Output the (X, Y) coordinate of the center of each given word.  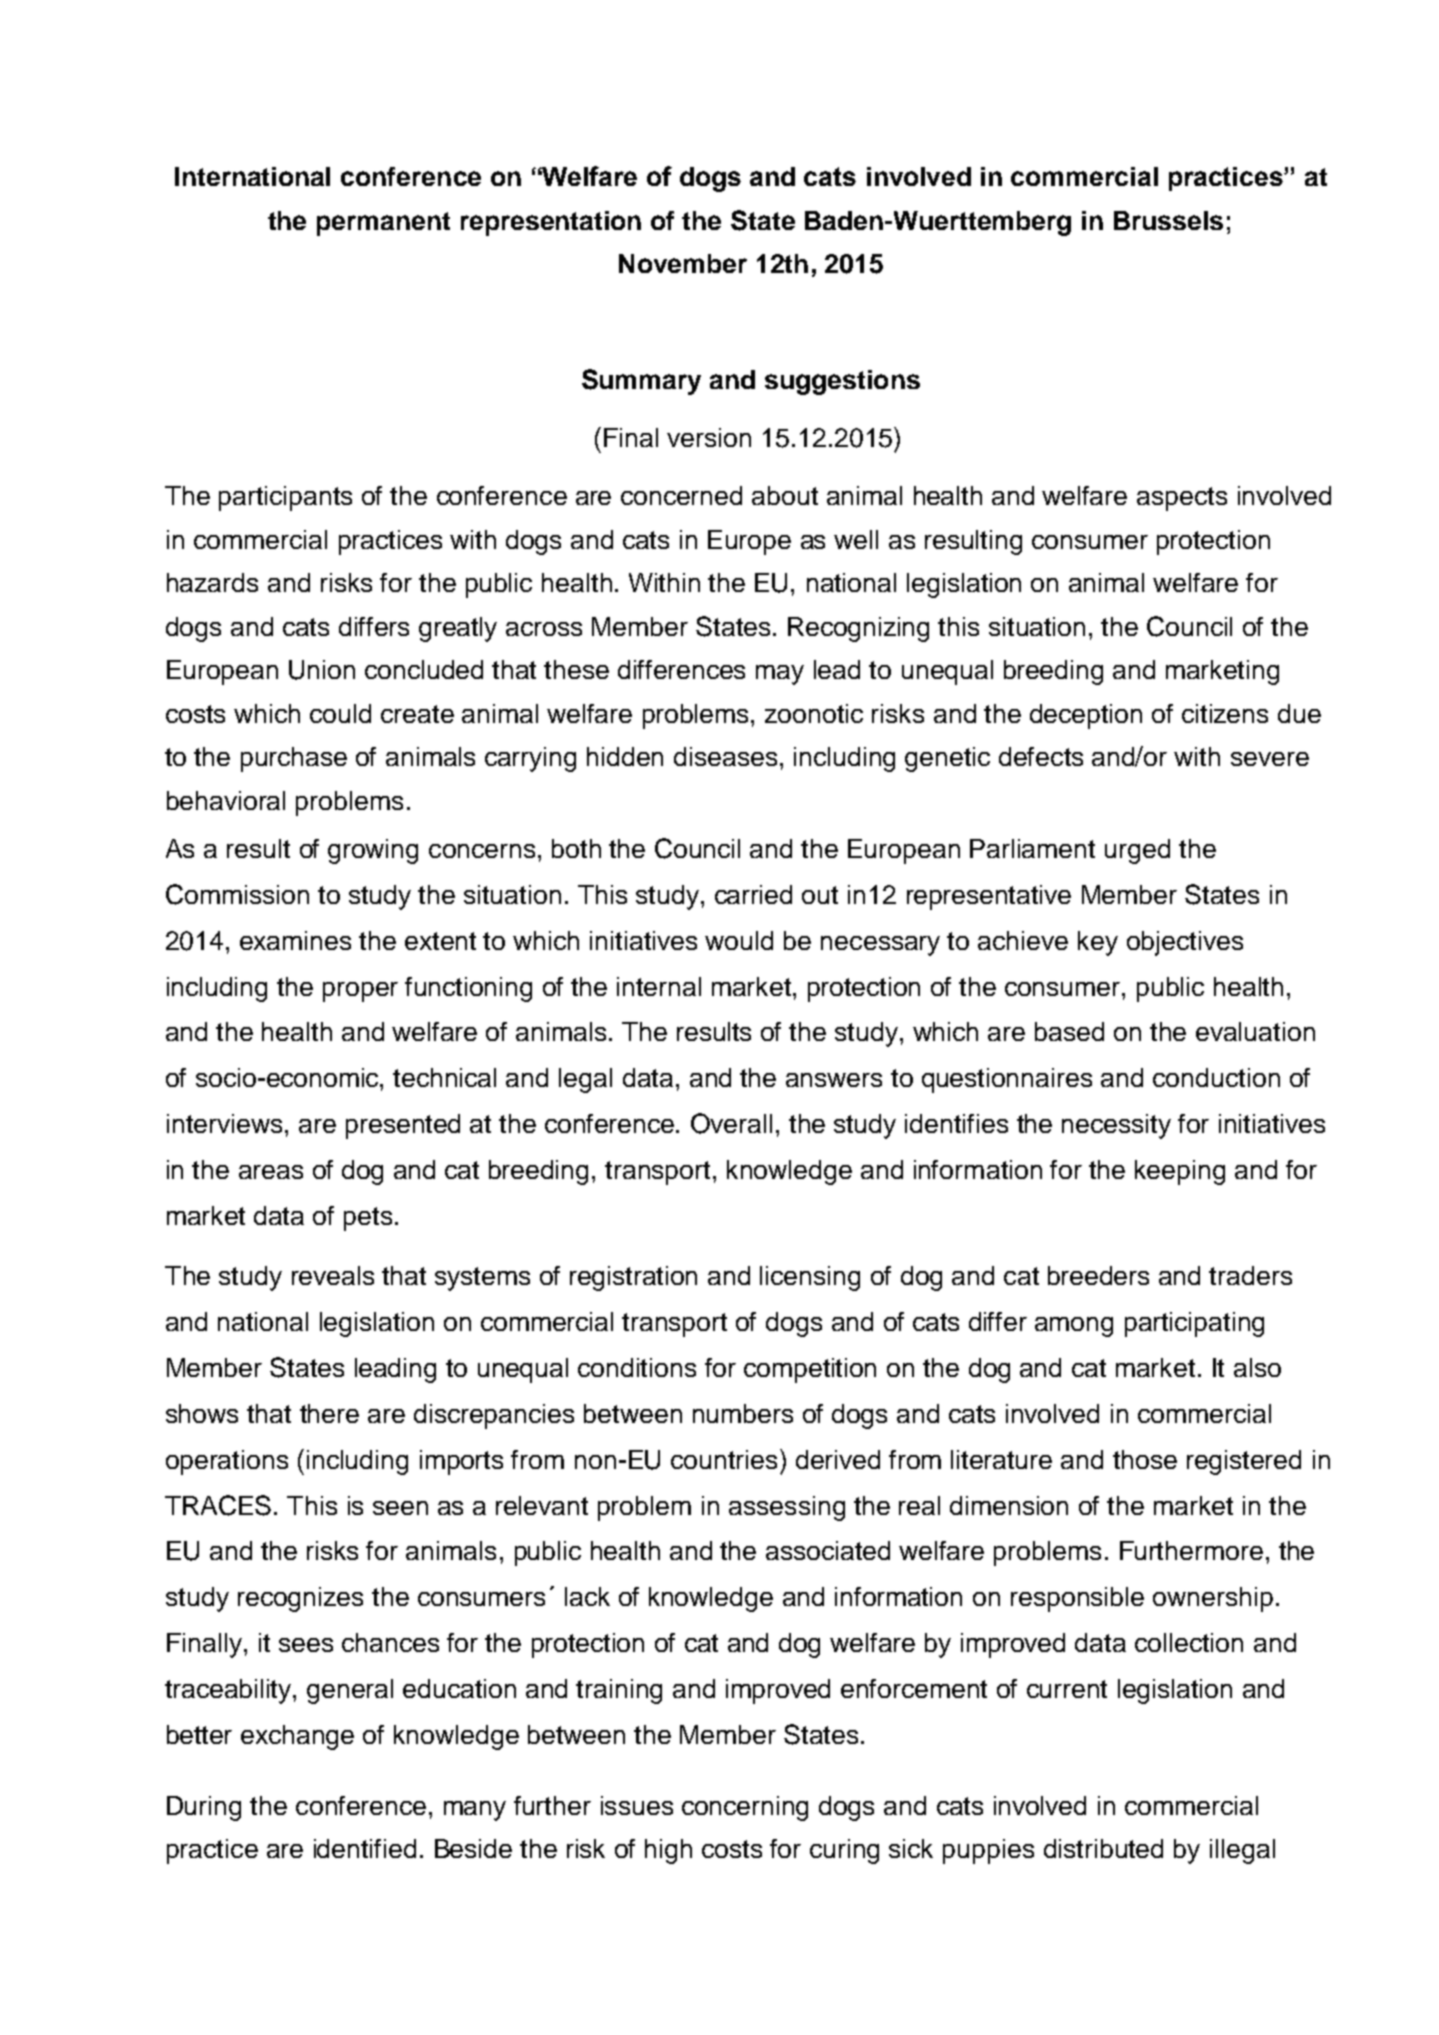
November (683, 263)
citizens (1225, 713)
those (1145, 1459)
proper (360, 992)
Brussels (1168, 220)
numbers (743, 1413)
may (780, 675)
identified (365, 1848)
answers (834, 1080)
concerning (745, 1808)
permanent (383, 224)
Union (322, 670)
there (329, 1413)
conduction (1216, 1077)
